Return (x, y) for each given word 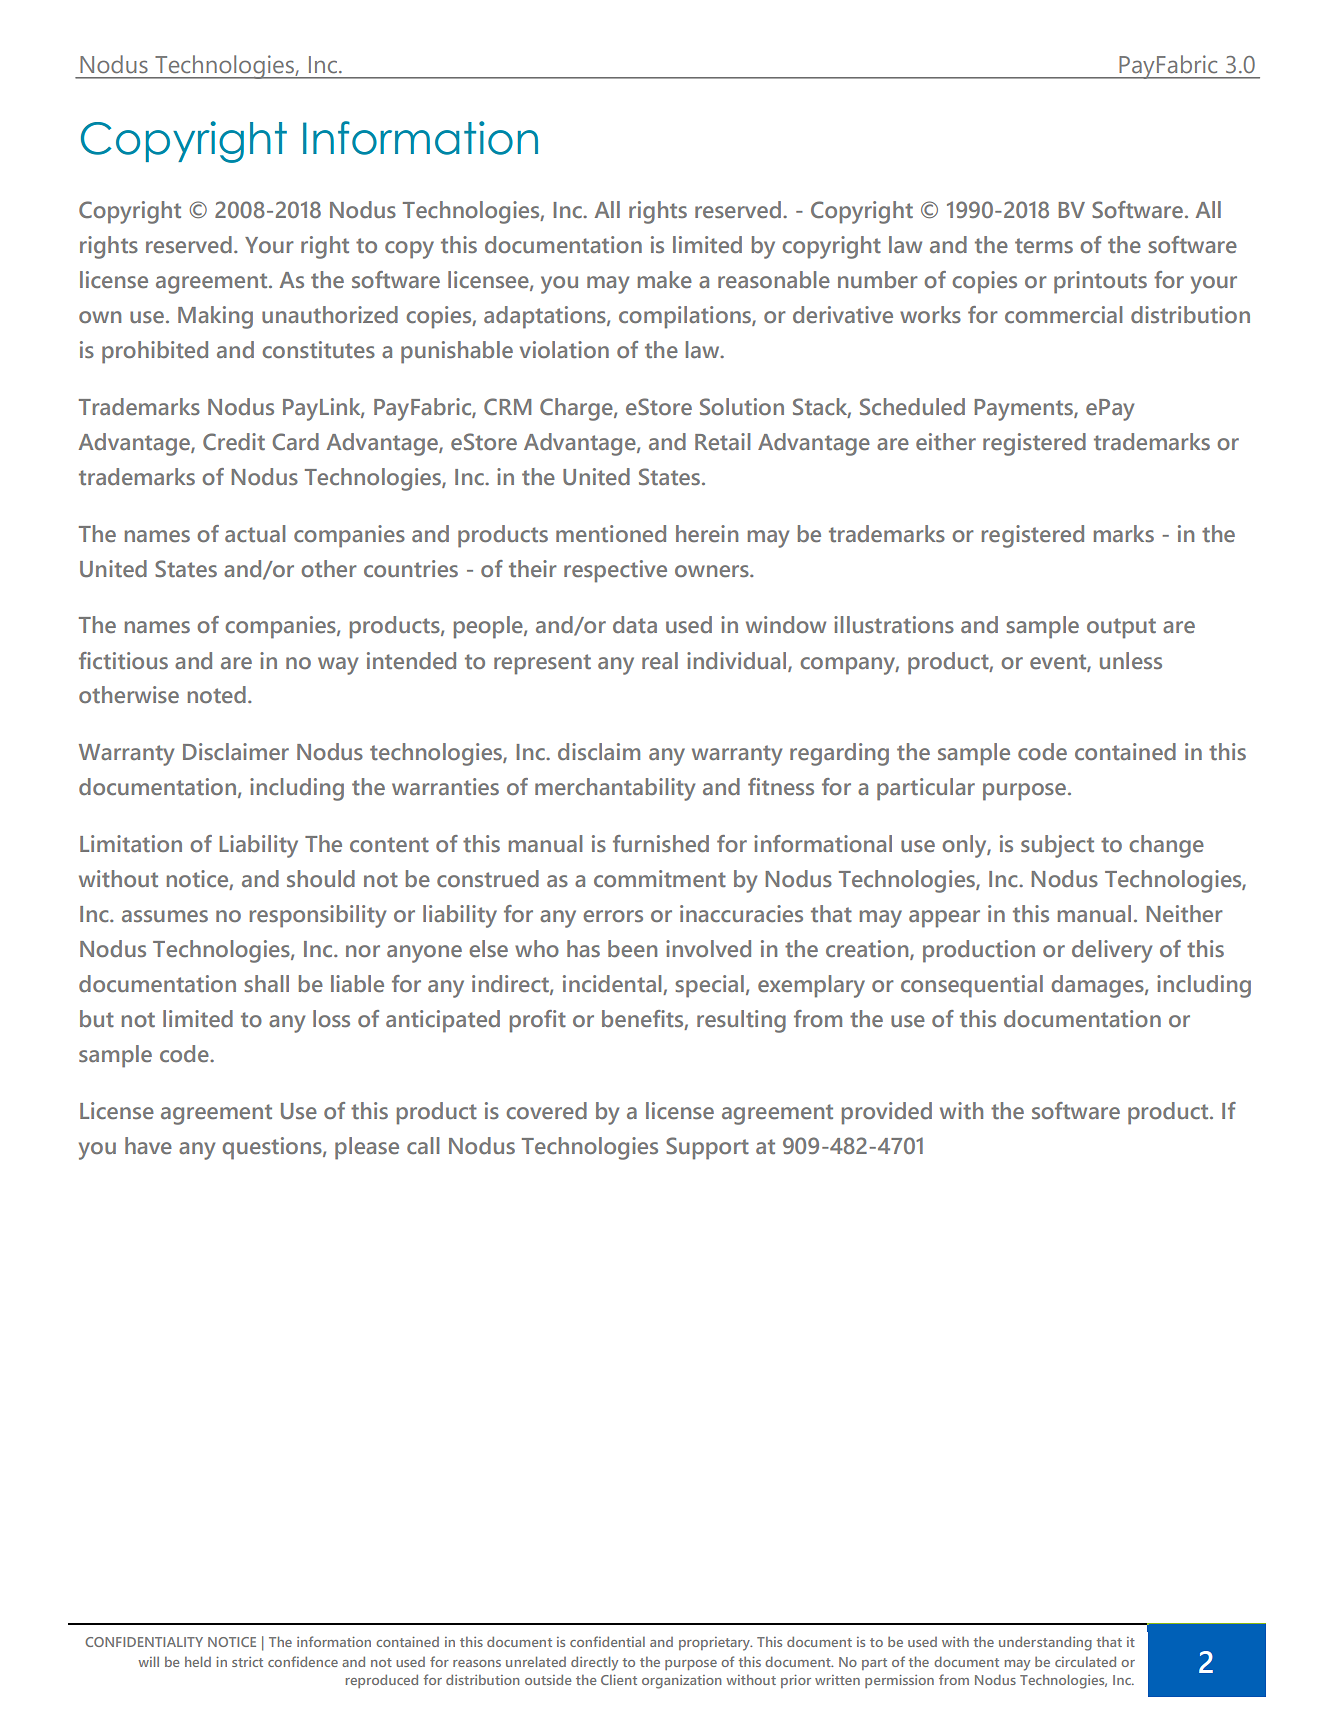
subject (1057, 846)
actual (255, 533)
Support (707, 1148)
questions (273, 1148)
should (321, 878)
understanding (1045, 1643)
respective (615, 571)
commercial (1063, 314)
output (1121, 628)
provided (887, 1113)
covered (546, 1110)
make (665, 279)
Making (215, 317)
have (148, 1145)
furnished (661, 844)
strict (247, 1662)
